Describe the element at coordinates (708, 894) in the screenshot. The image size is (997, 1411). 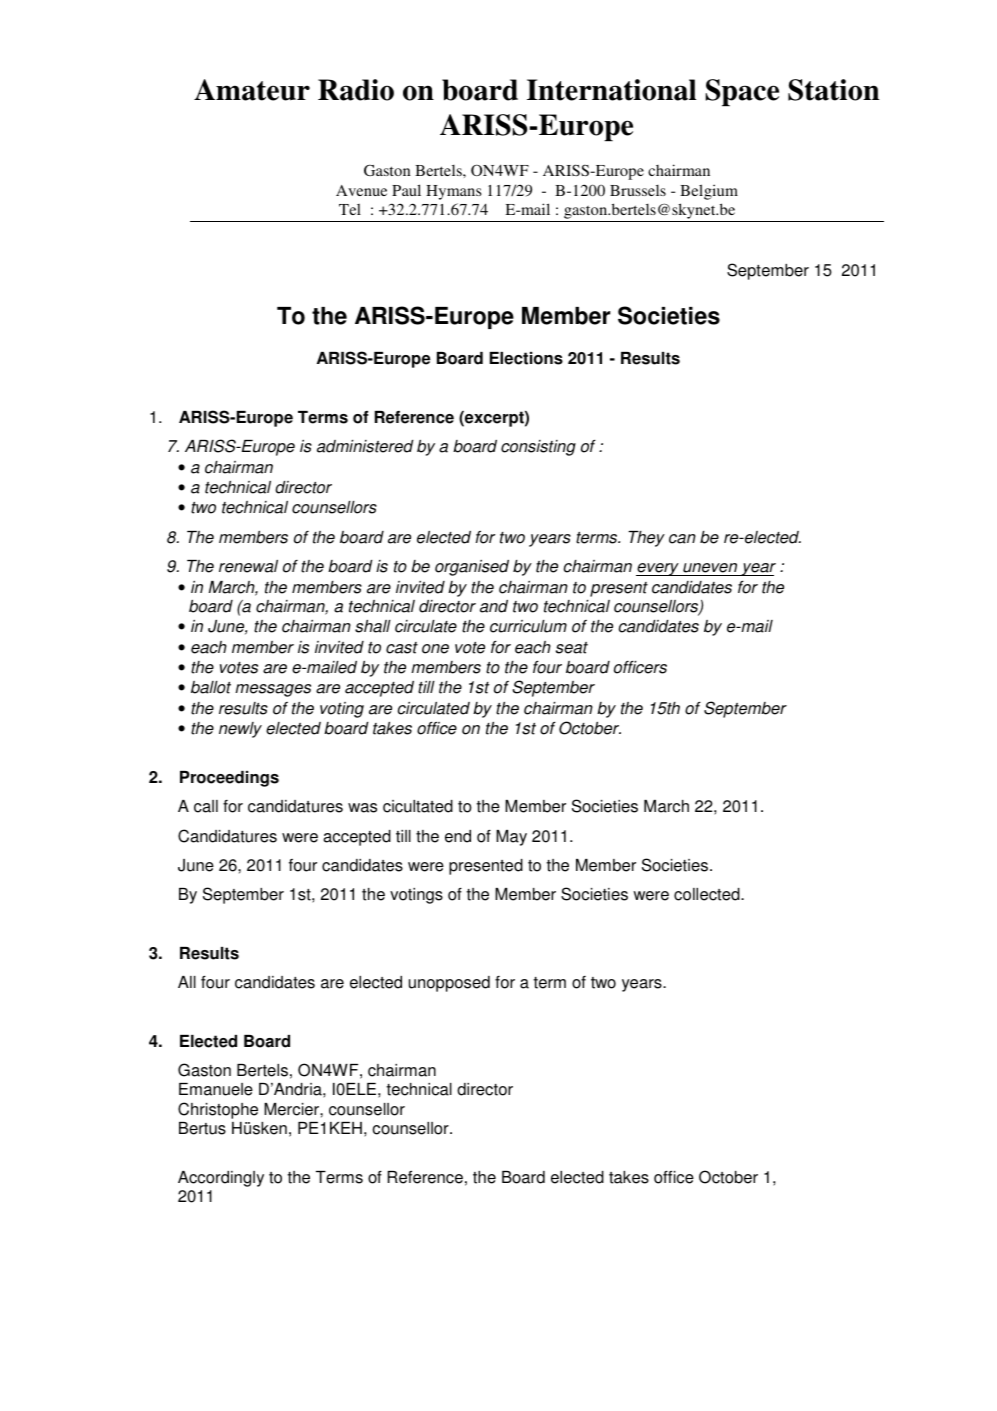
I see `collected` at that location.
